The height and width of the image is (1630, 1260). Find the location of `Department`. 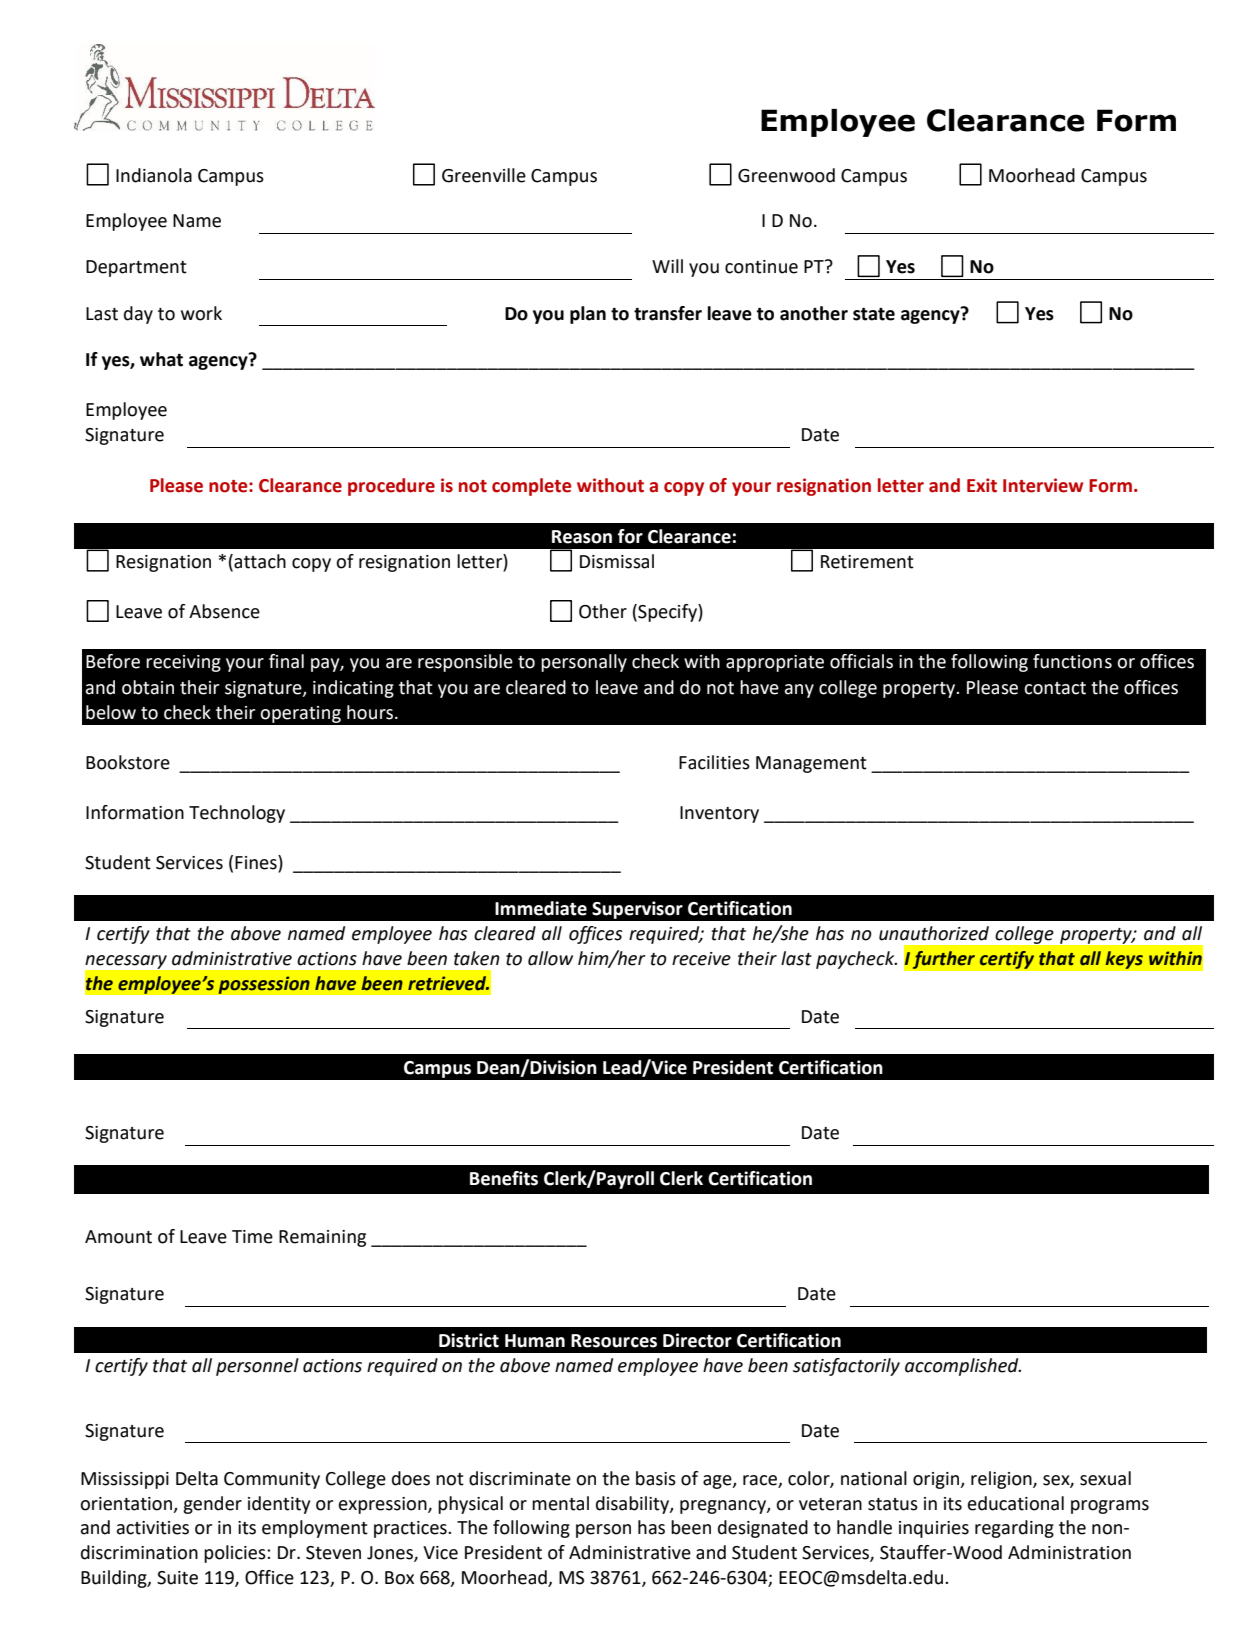

Department is located at coordinates (136, 268).
